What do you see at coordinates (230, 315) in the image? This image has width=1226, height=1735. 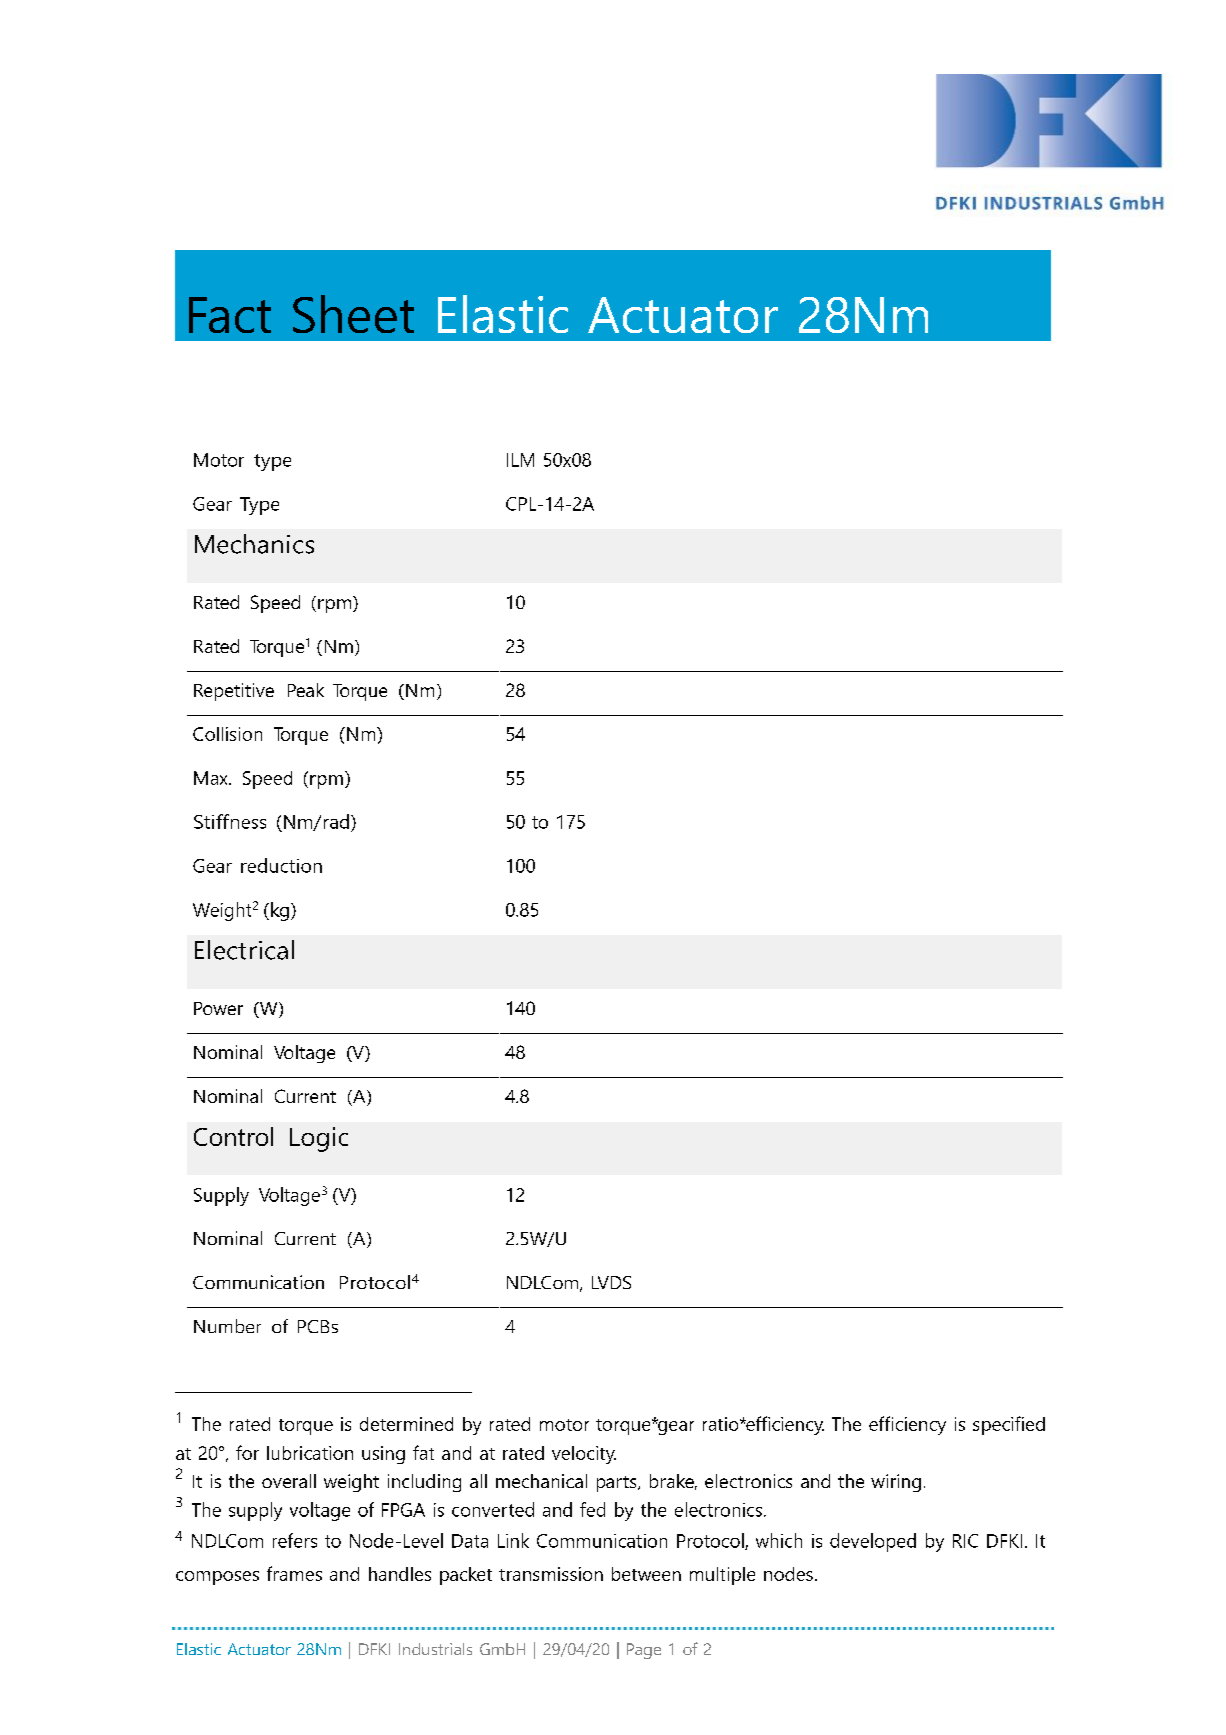 I see `Fact` at bounding box center [230, 315].
